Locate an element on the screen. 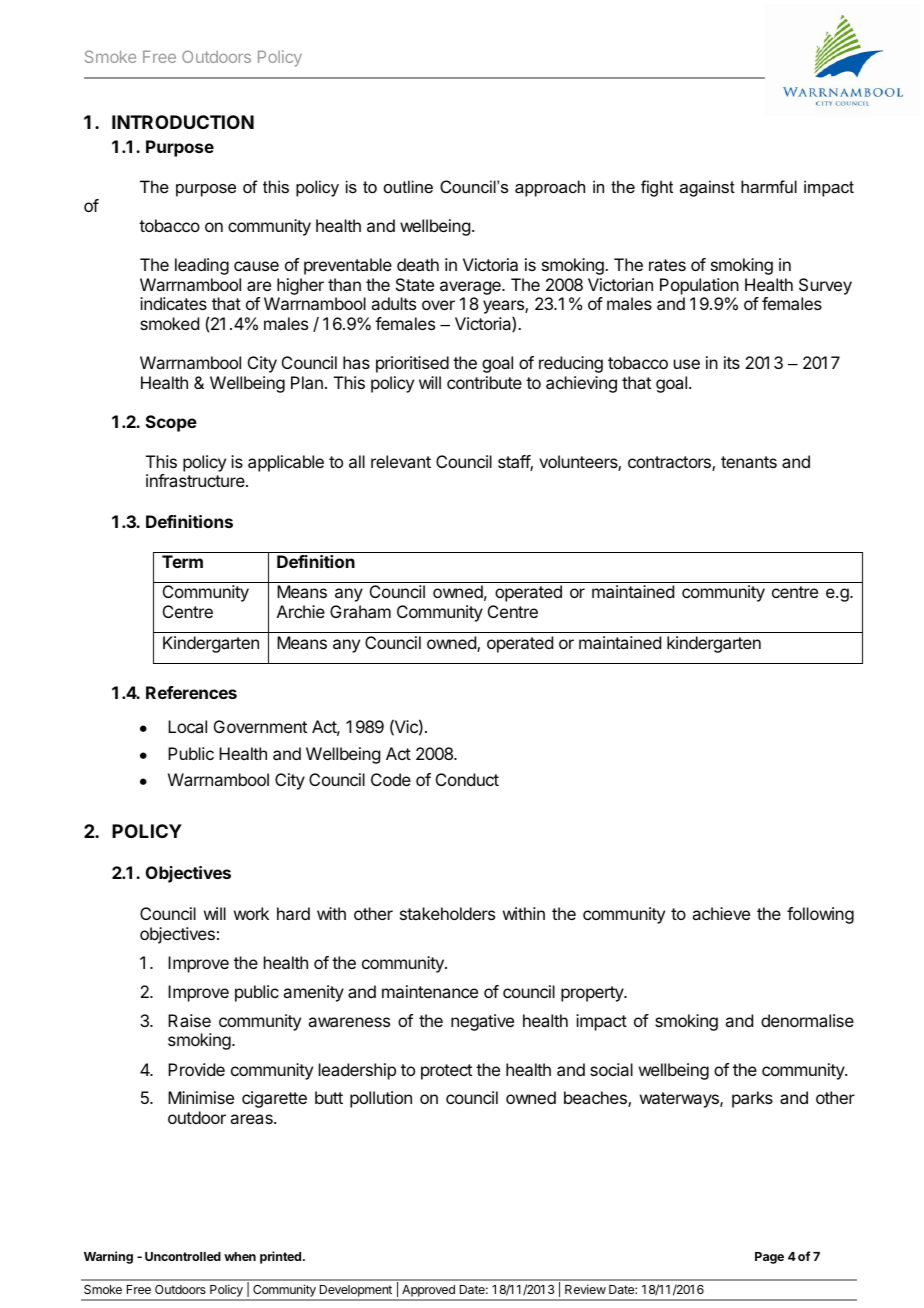  INTRODUCTION is located at coordinates (183, 122).
